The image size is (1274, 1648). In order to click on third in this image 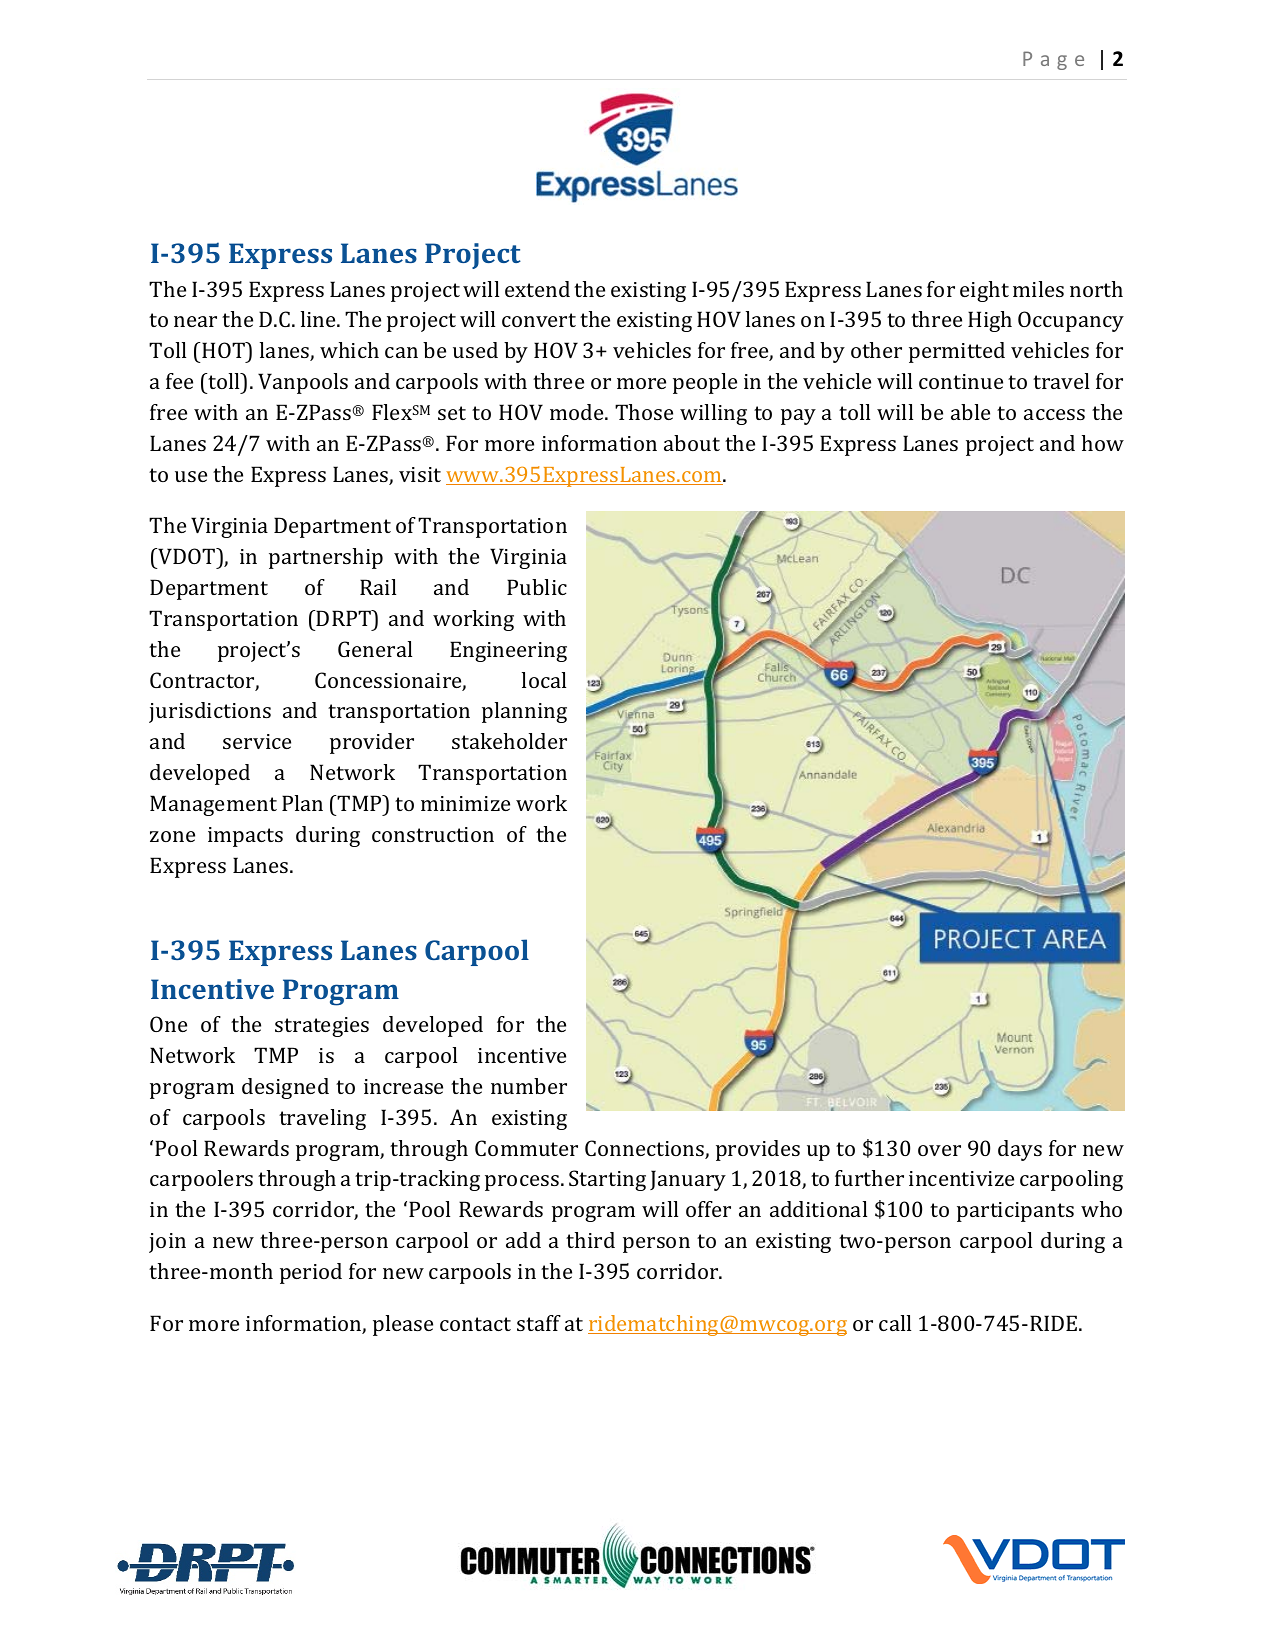, I will do `click(590, 1240)`.
